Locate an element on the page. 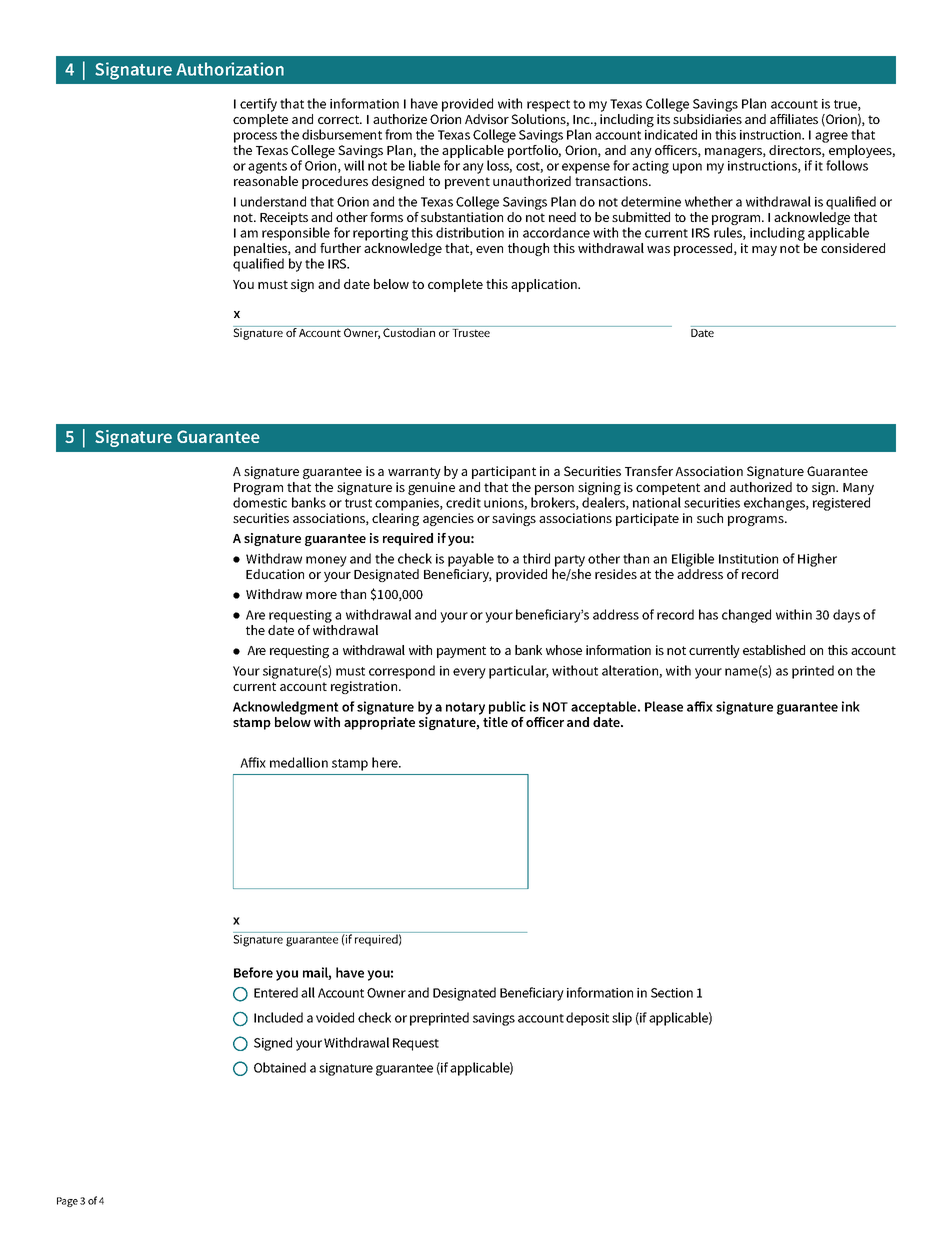  Before is located at coordinates (253, 972).
